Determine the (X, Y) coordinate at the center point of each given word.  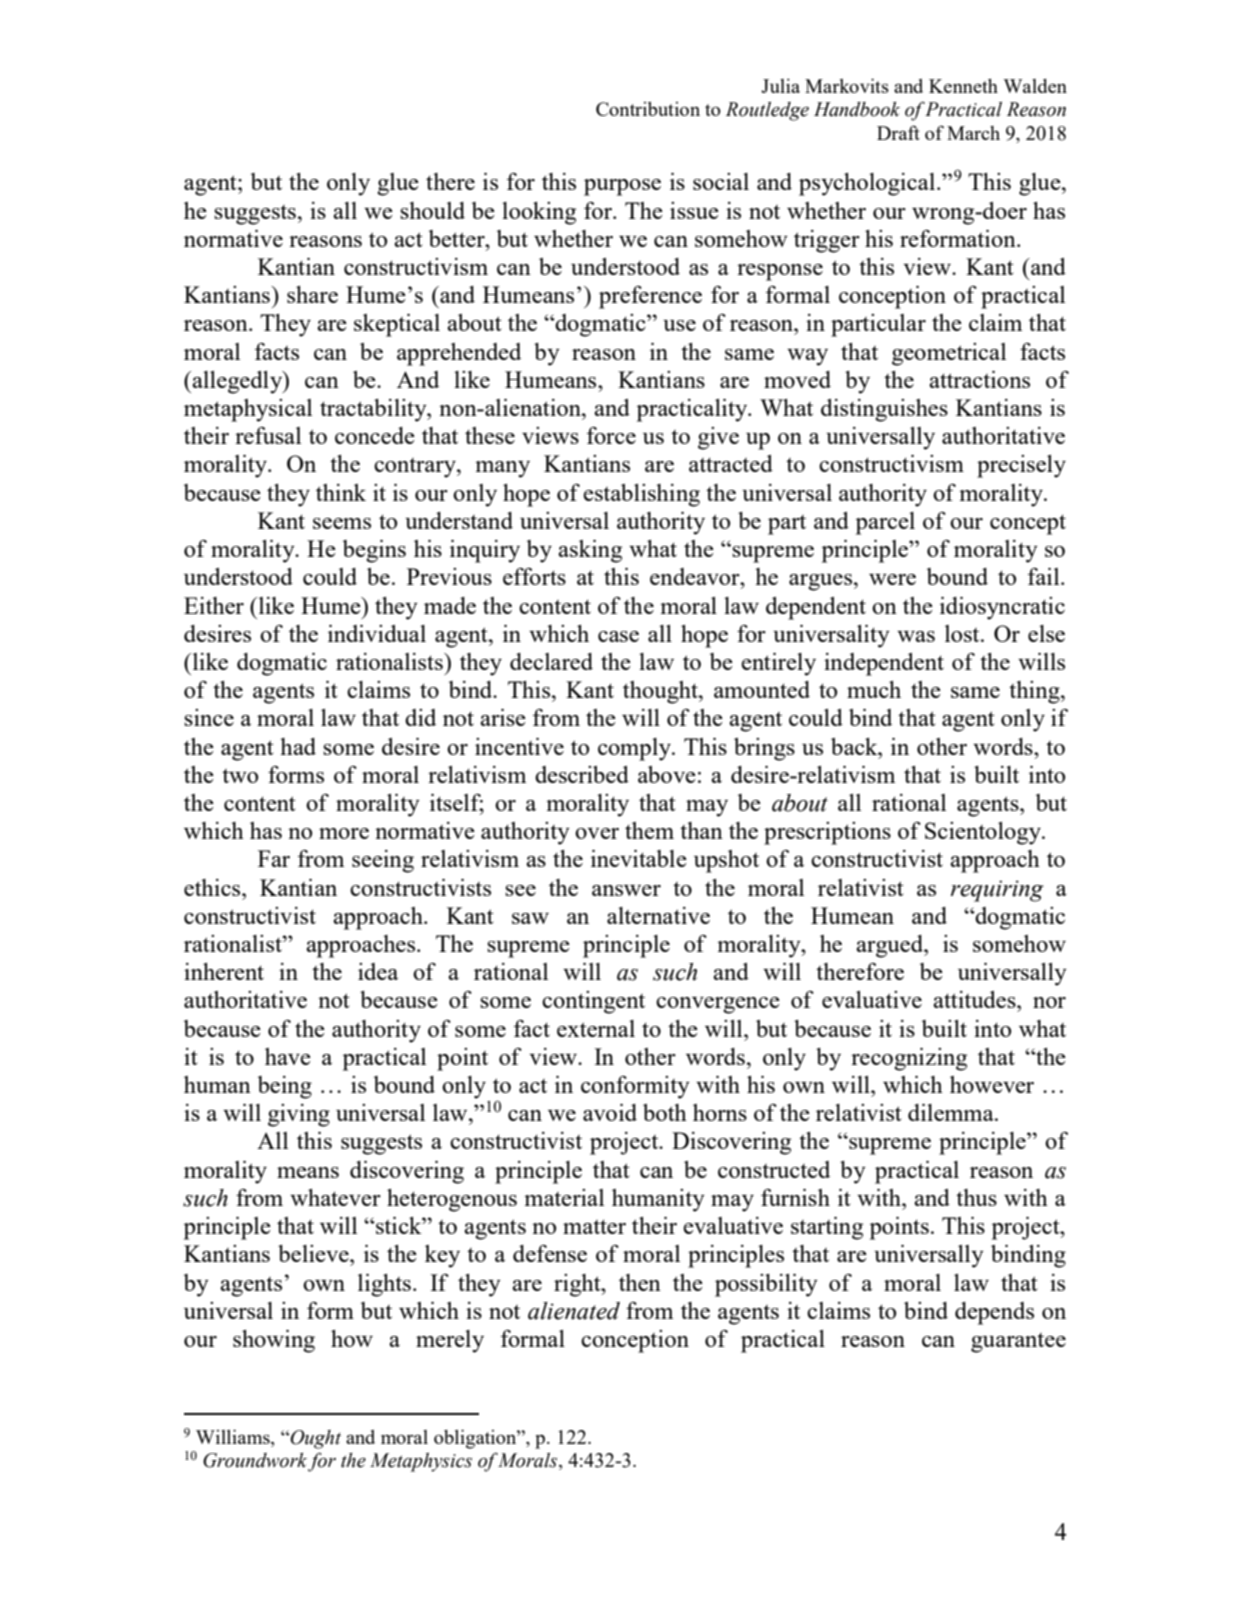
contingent (593, 1002)
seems (342, 523)
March (973, 133)
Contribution (648, 108)
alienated (574, 1311)
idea (378, 971)
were (892, 579)
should (432, 210)
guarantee (1018, 1343)
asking (590, 551)
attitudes (975, 999)
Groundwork (255, 1460)
